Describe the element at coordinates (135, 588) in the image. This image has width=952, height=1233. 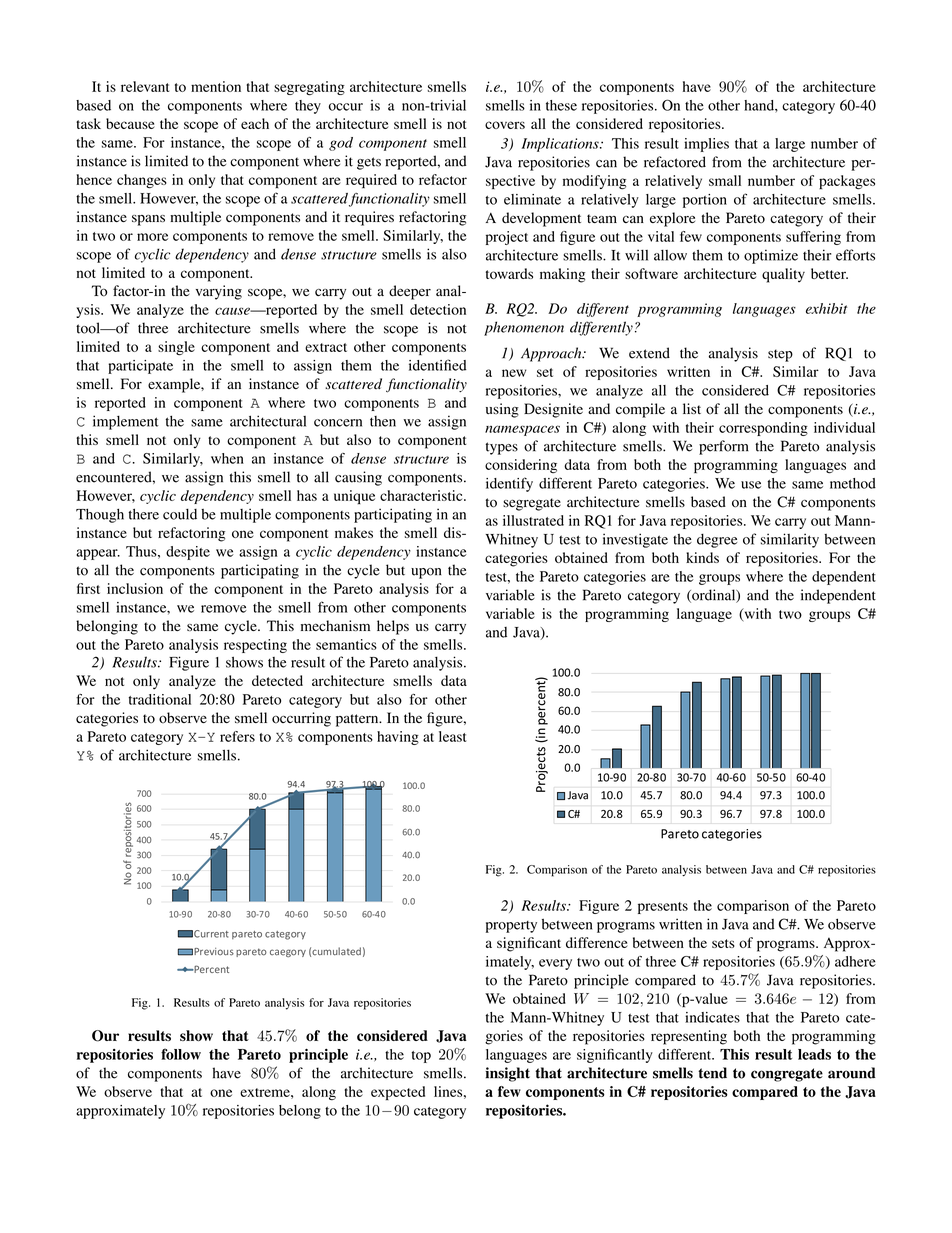
I see `inclusion` at that location.
